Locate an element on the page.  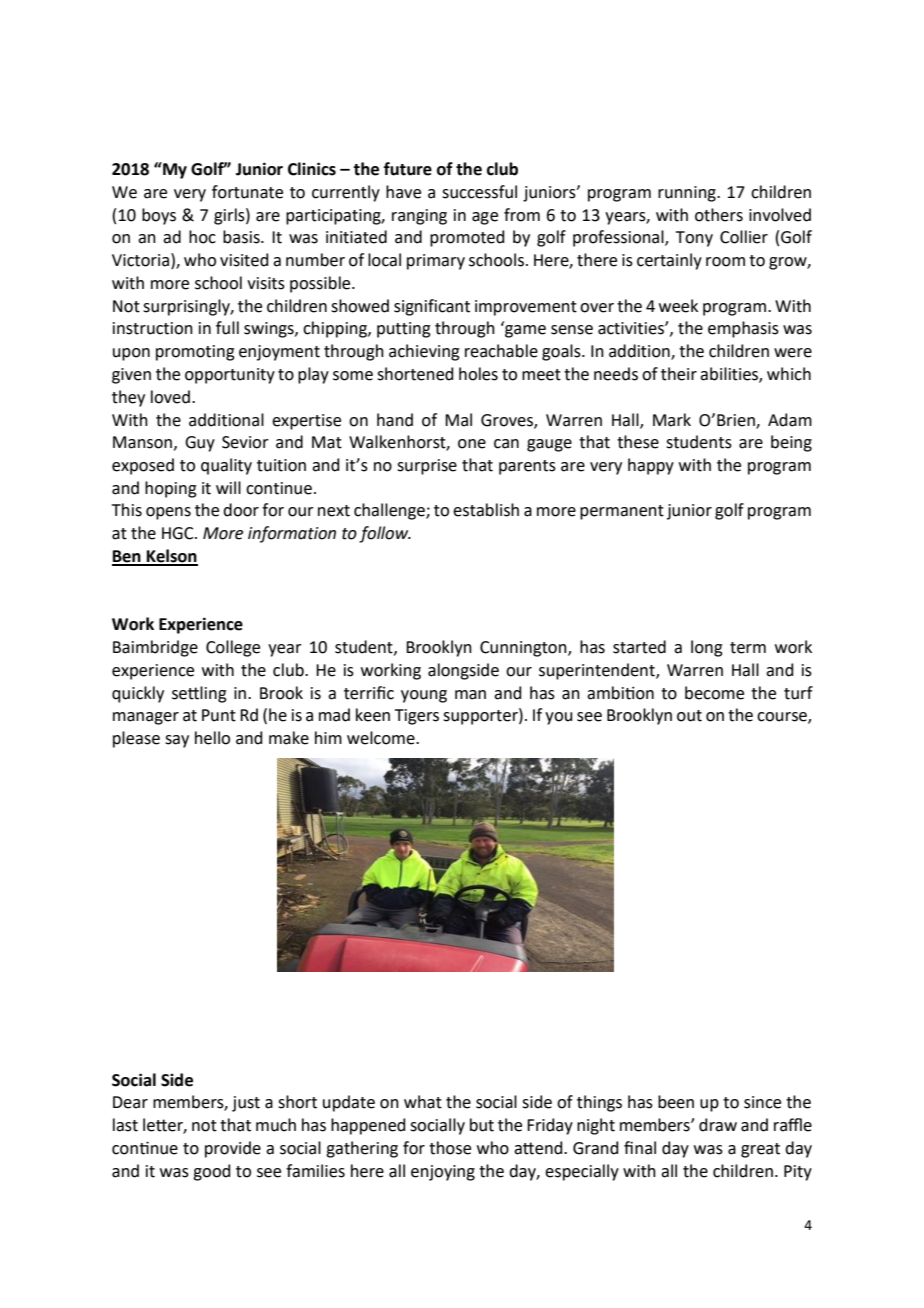
fortunate is located at coordinates (247, 192).
